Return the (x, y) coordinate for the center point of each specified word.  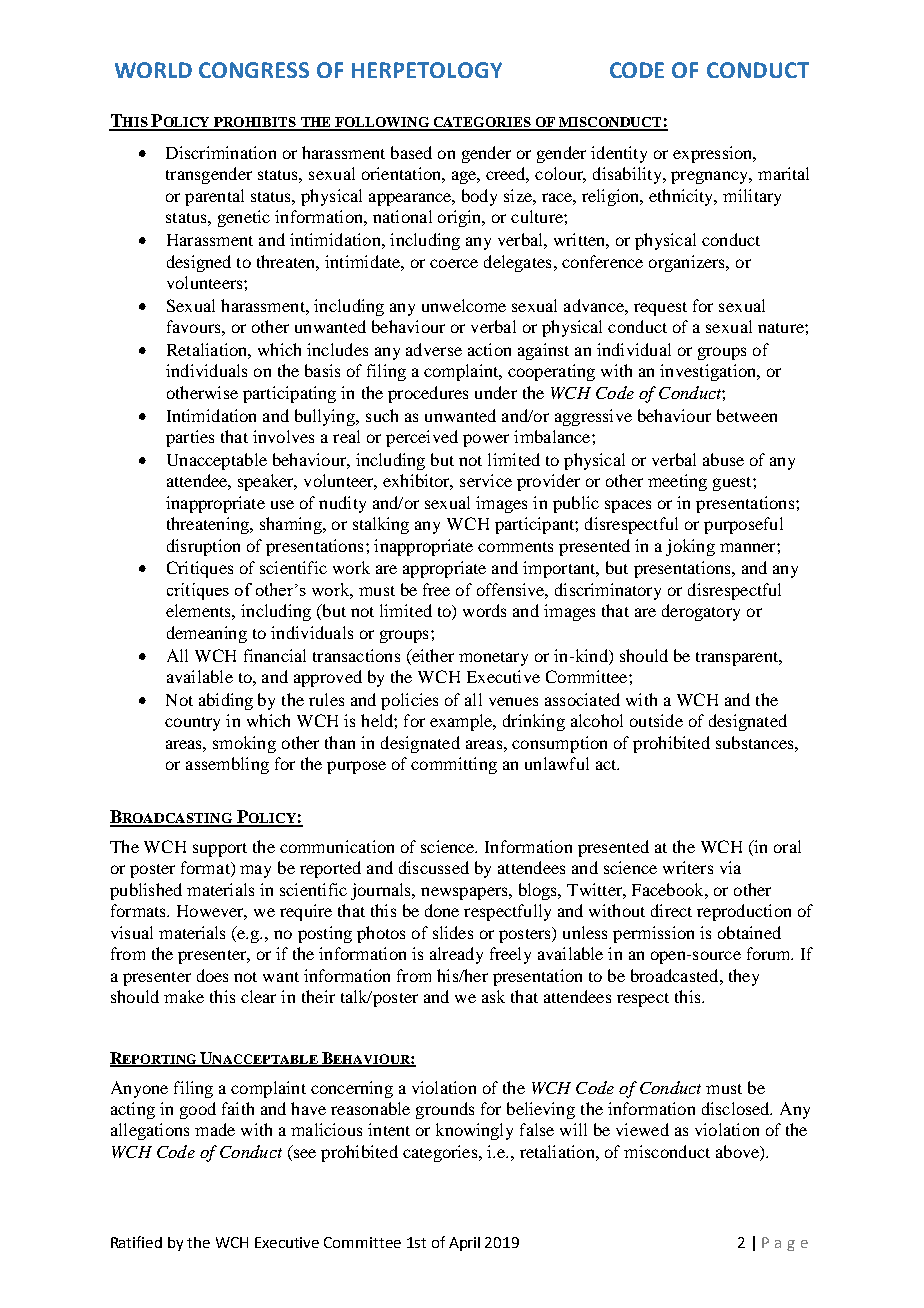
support (220, 850)
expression (714, 154)
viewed (642, 1129)
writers (688, 867)
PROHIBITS (255, 123)
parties (190, 438)
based (411, 152)
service (486, 480)
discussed (434, 867)
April (464, 1244)
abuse (723, 459)
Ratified (136, 1242)
